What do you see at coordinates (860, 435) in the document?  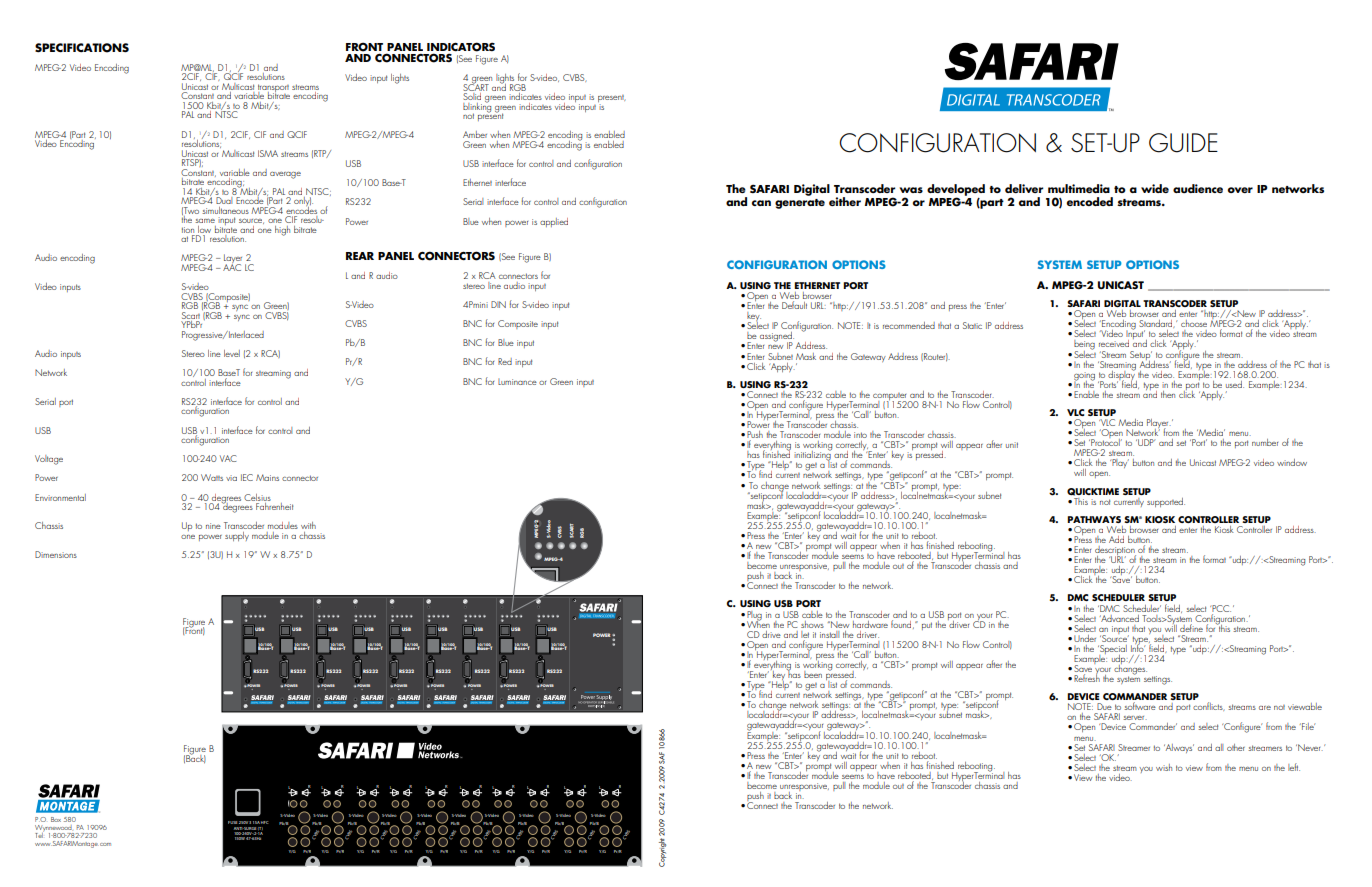 I see `into` at bounding box center [860, 435].
